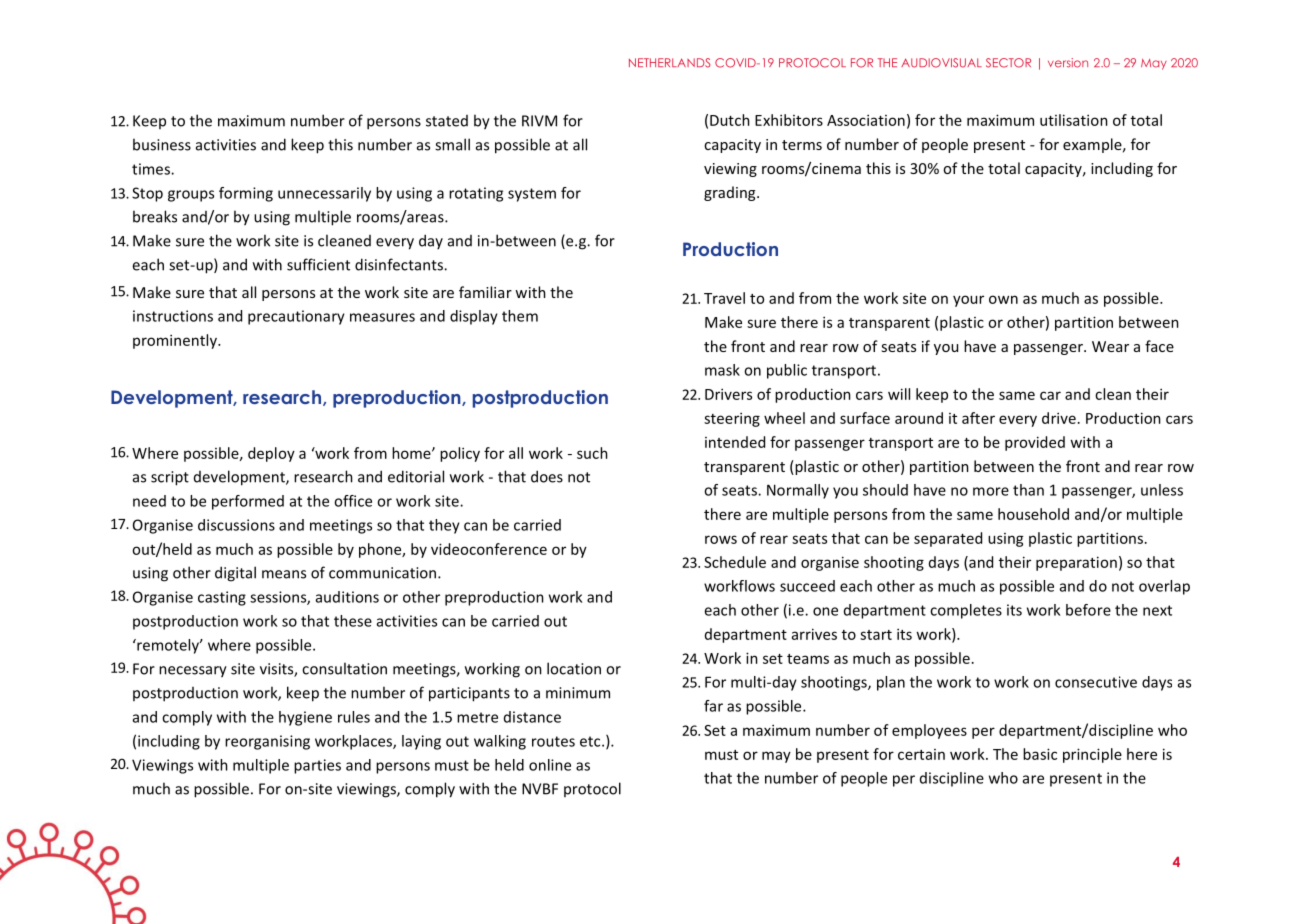 Image resolution: width=1308 pixels, height=924 pixels. Describe the element at coordinates (162, 144) in the document. I see `business` at that location.
